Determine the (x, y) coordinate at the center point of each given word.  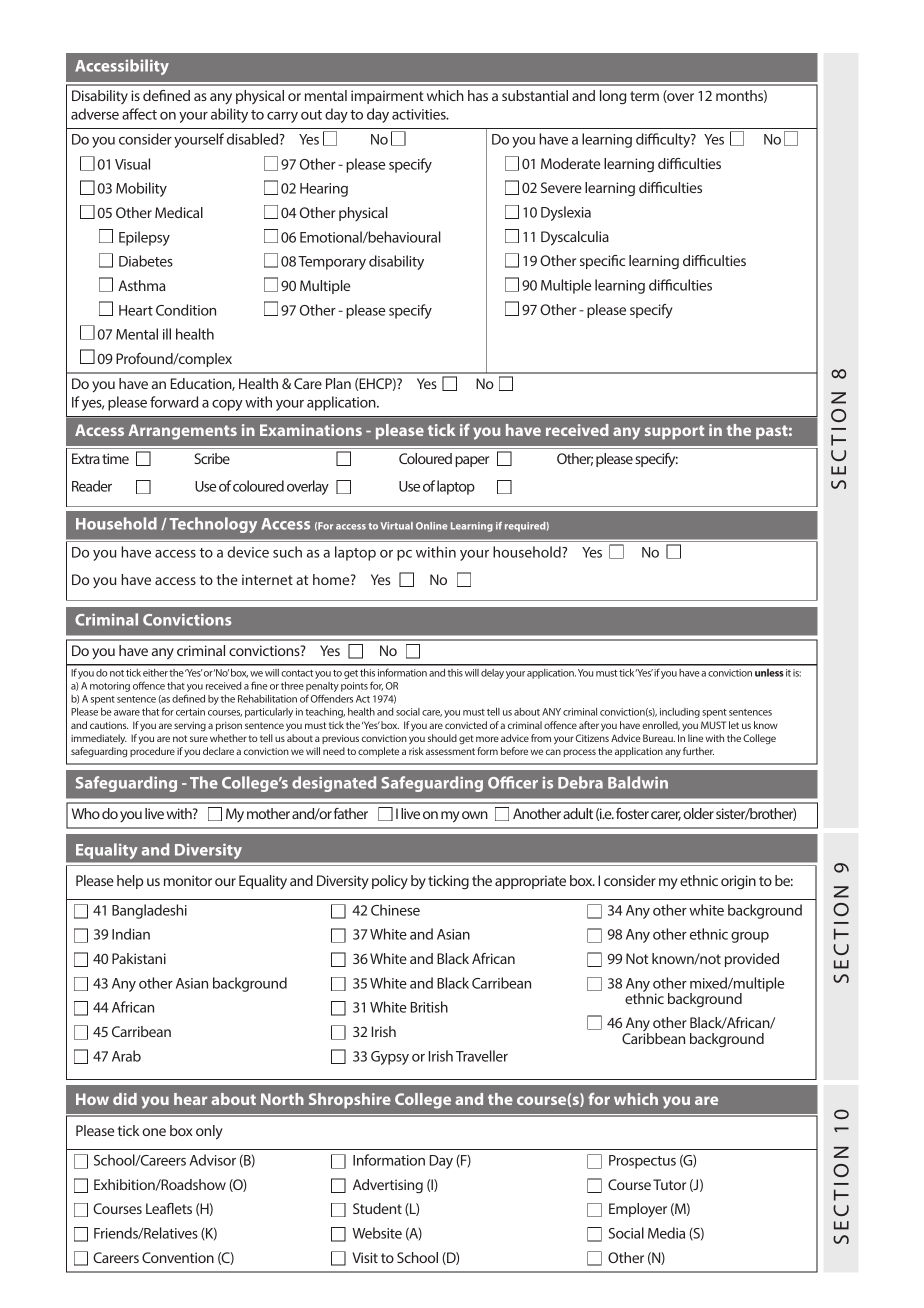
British (429, 1007)
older (698, 813)
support (674, 432)
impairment (387, 97)
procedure (152, 752)
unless (769, 673)
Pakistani (139, 958)
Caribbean (653, 1038)
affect (139, 114)
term (644, 96)
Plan (338, 383)
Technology (213, 525)
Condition (186, 310)
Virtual (396, 526)
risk (416, 751)
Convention (178, 1257)
